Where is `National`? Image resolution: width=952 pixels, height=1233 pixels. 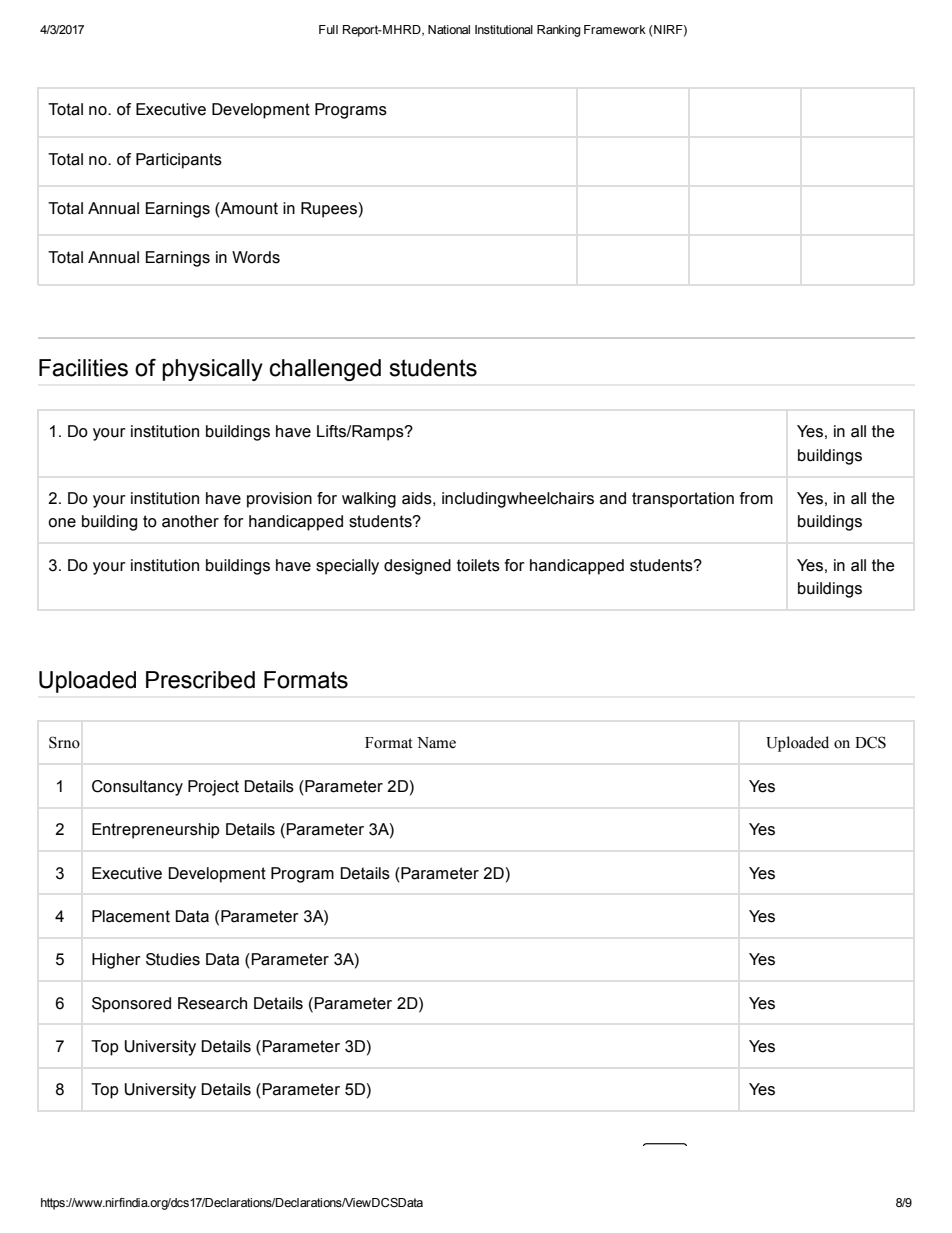
National is located at coordinates (449, 29).
